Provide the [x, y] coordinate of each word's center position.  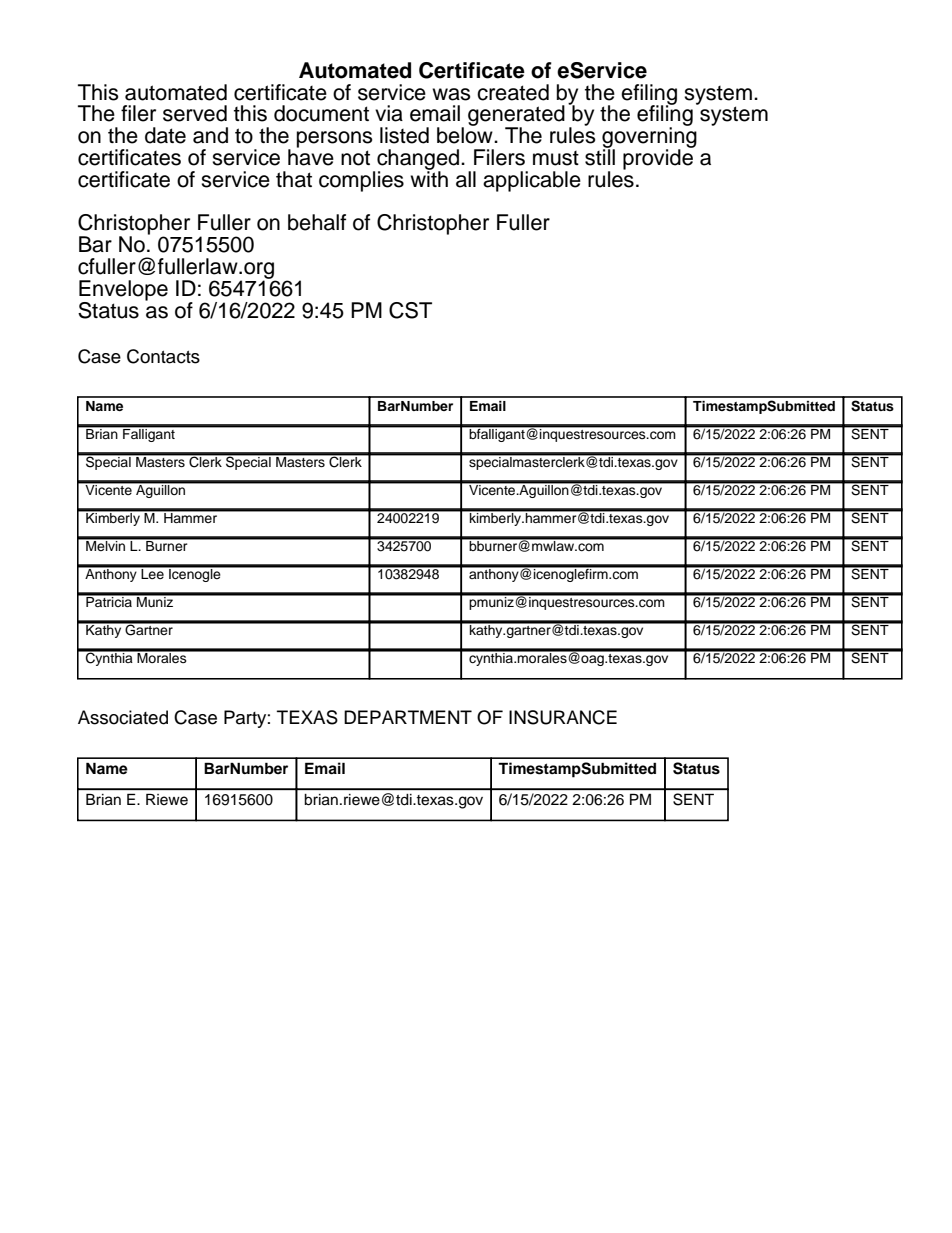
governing [649, 137]
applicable [532, 181]
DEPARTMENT [408, 717]
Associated [123, 717]
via [389, 113]
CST [410, 310]
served [195, 113]
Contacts [163, 356]
